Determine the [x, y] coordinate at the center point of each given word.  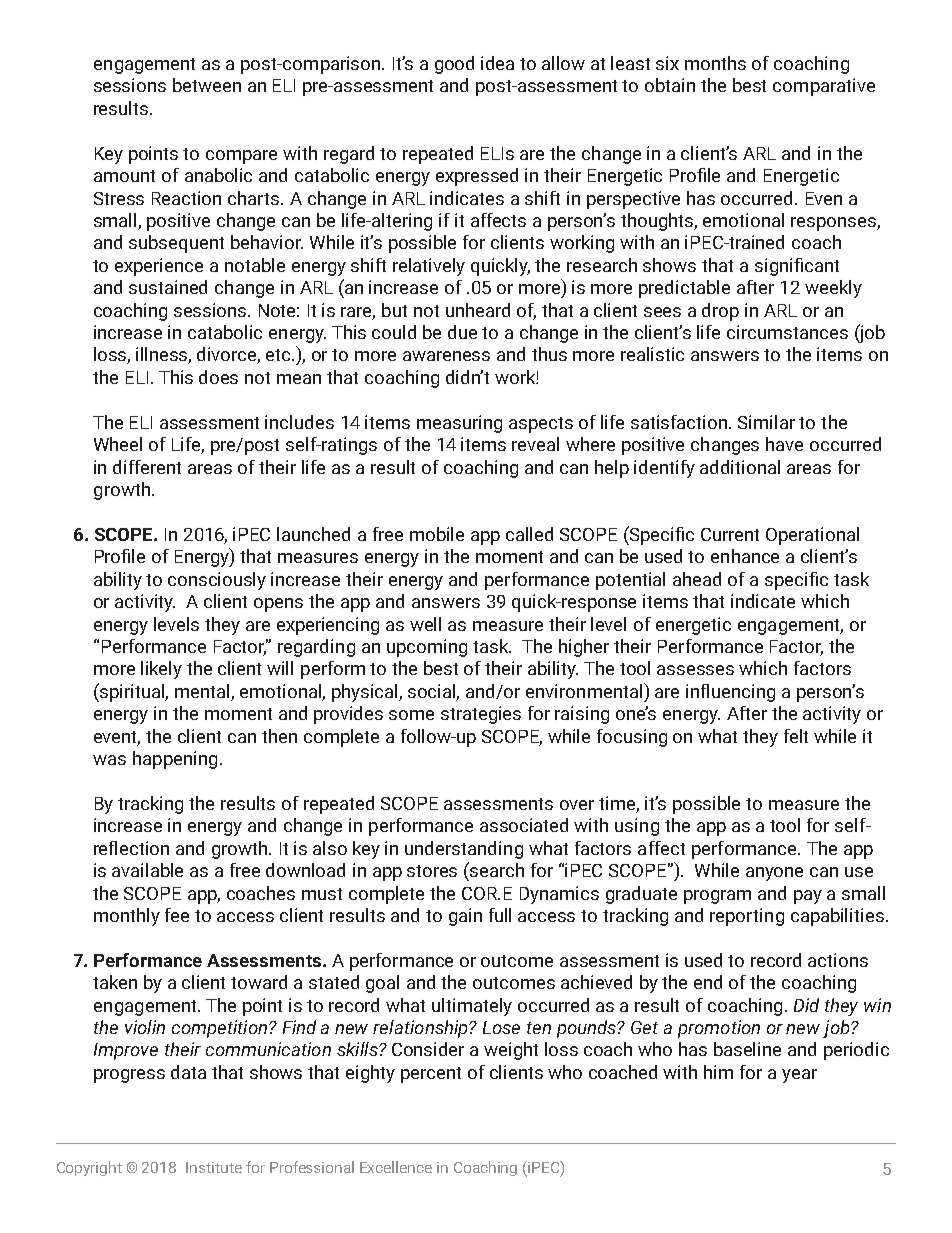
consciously [217, 581]
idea [497, 63]
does [218, 377]
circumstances [787, 332]
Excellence [396, 1167]
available [147, 870]
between [207, 85]
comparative [824, 87]
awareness [446, 356]
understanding [464, 850]
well [425, 624]
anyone [774, 874]
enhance [745, 556]
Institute [214, 1167]
